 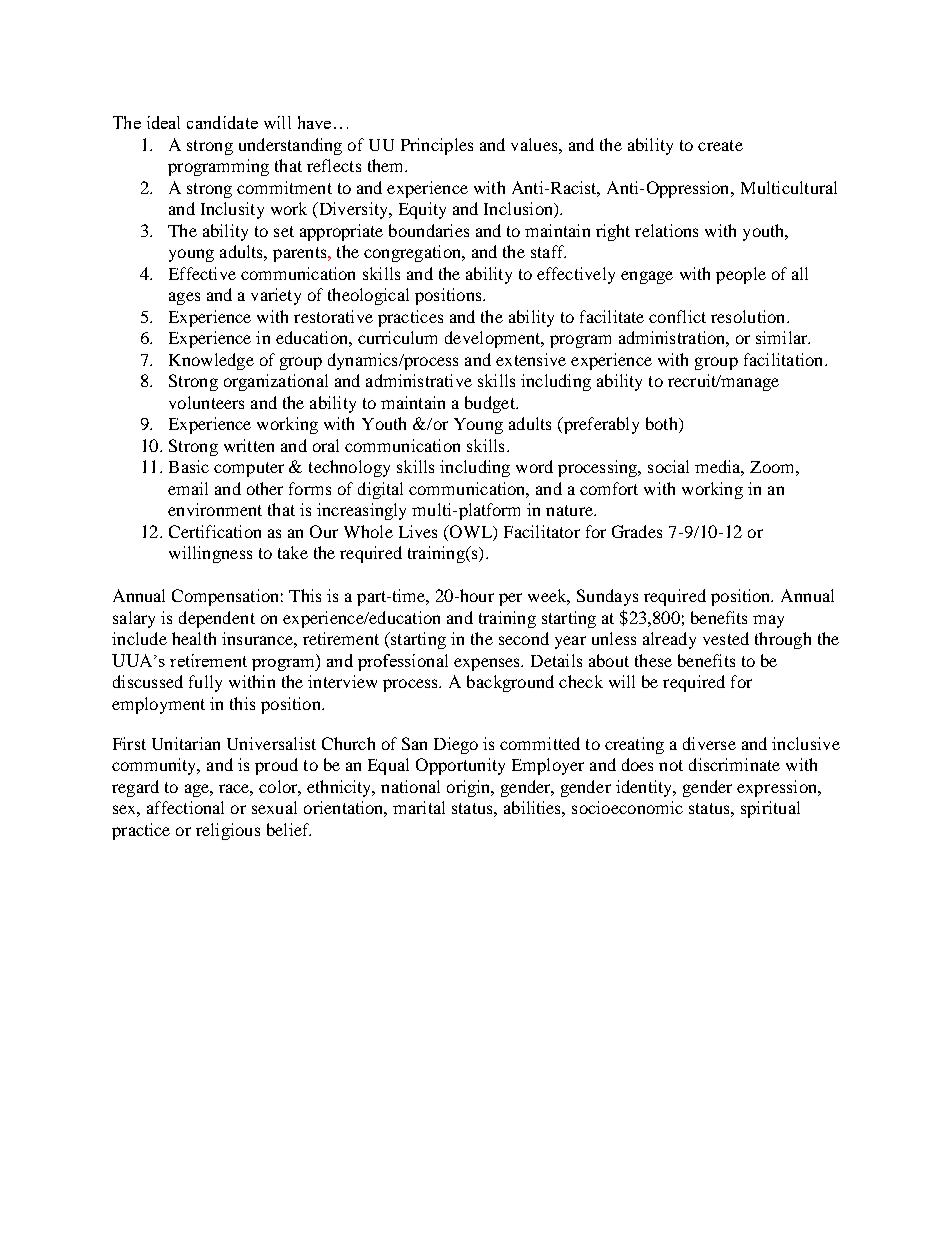 I want to click on Basic, so click(x=189, y=466).
